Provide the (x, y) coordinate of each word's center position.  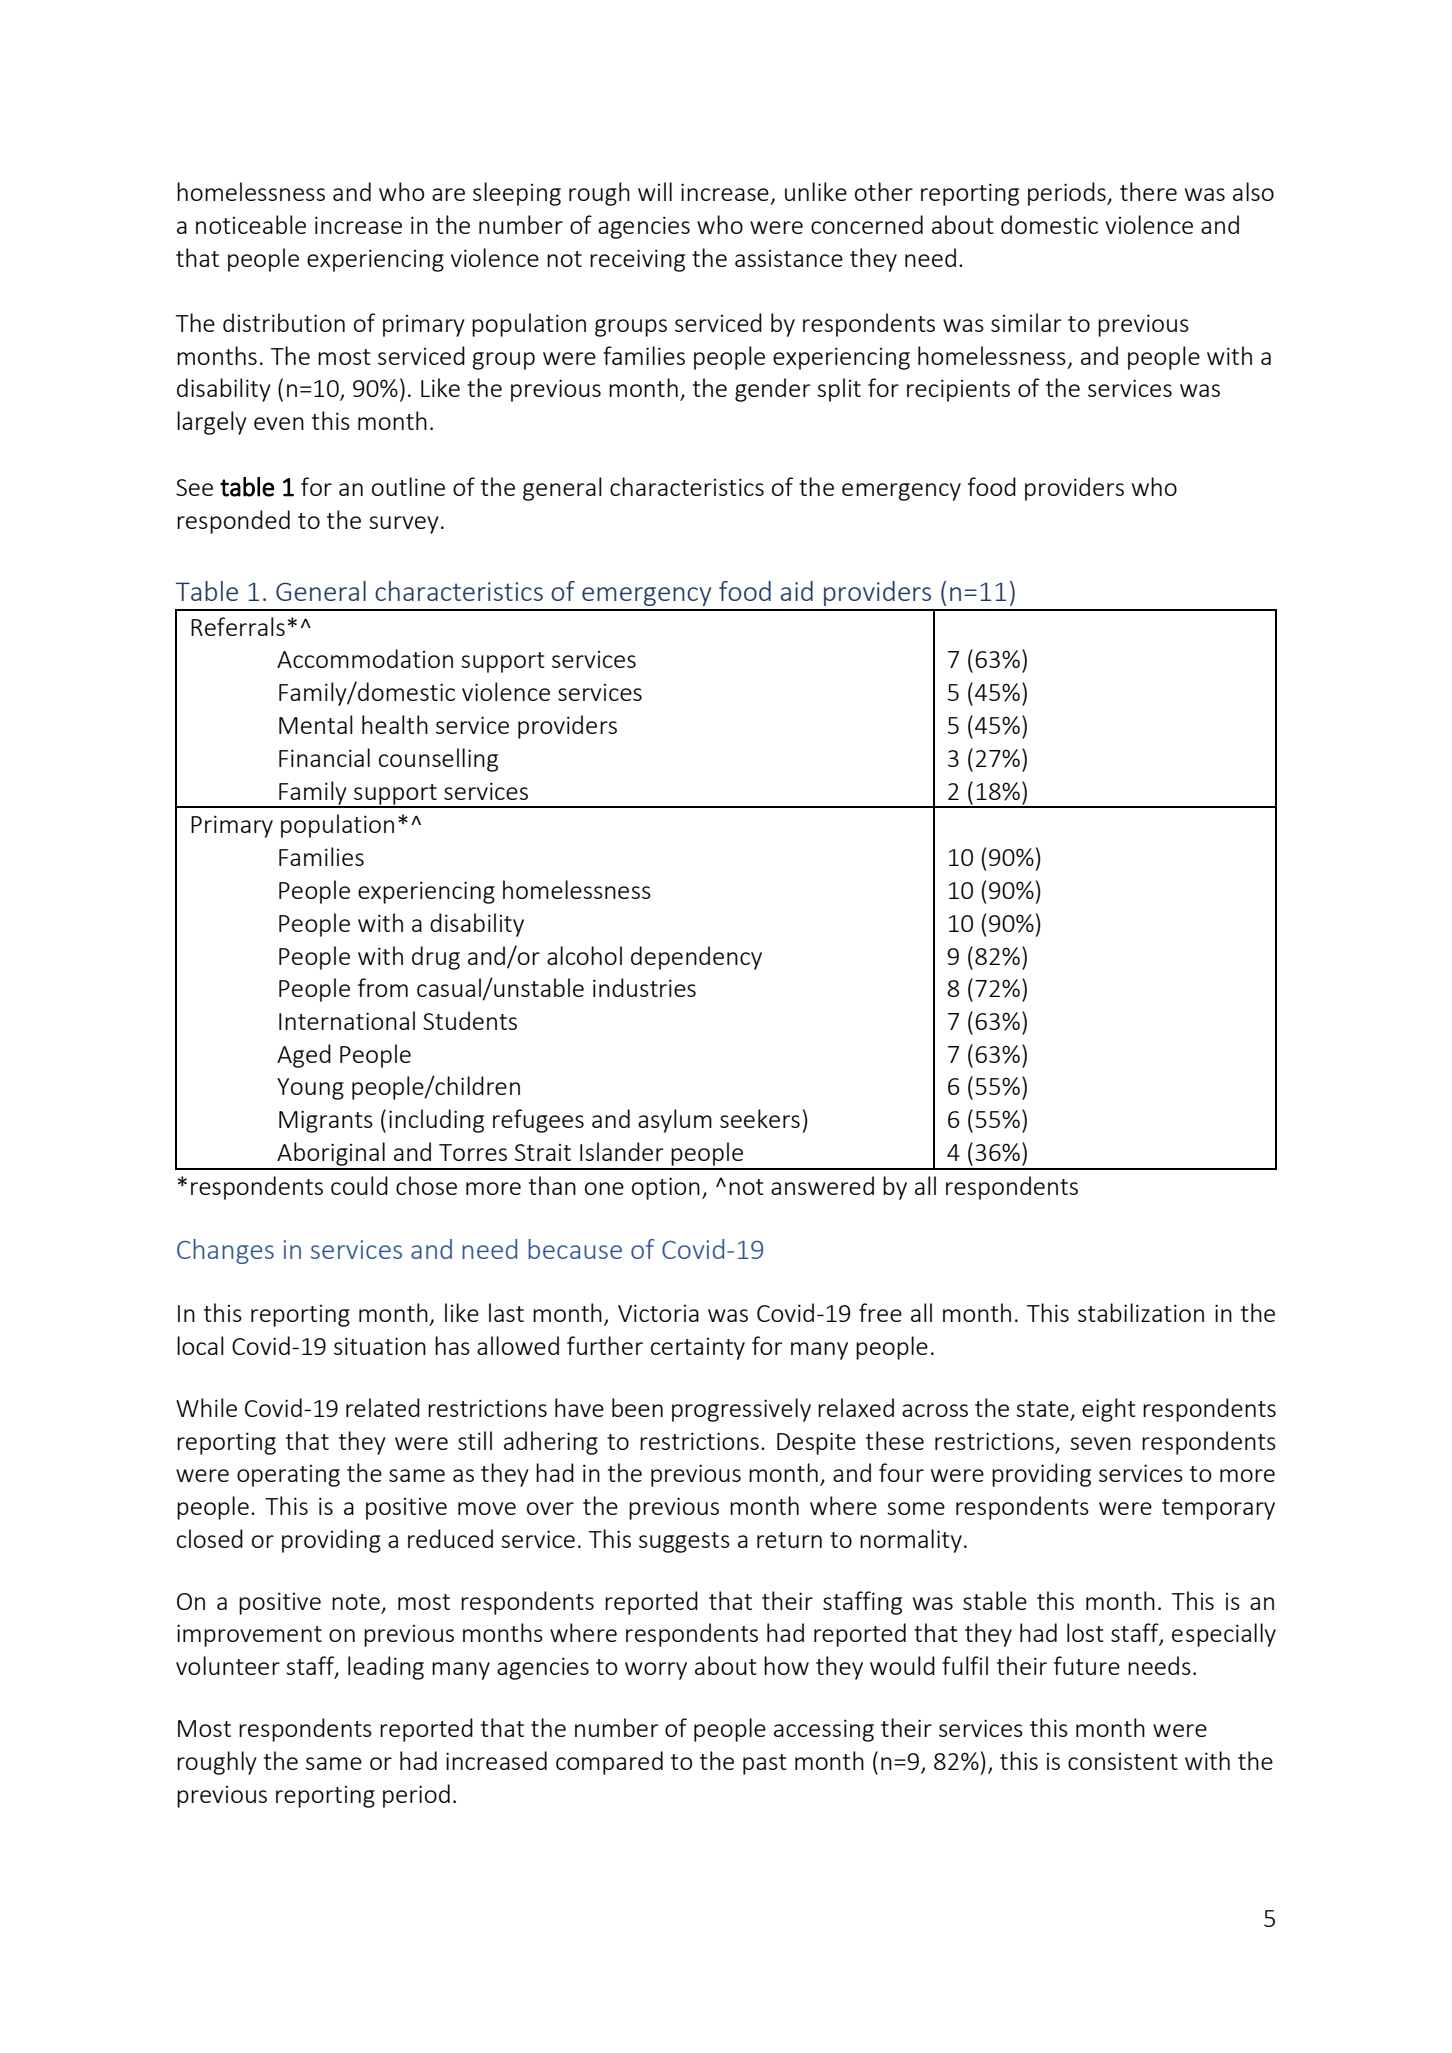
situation (380, 1346)
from (383, 987)
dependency (696, 958)
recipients (958, 390)
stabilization (1141, 1312)
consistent (1123, 1761)
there (1148, 191)
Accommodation (365, 658)
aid (796, 591)
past (765, 1764)
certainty (698, 1349)
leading (386, 1668)
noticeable (251, 224)
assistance (789, 258)
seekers (760, 1118)
